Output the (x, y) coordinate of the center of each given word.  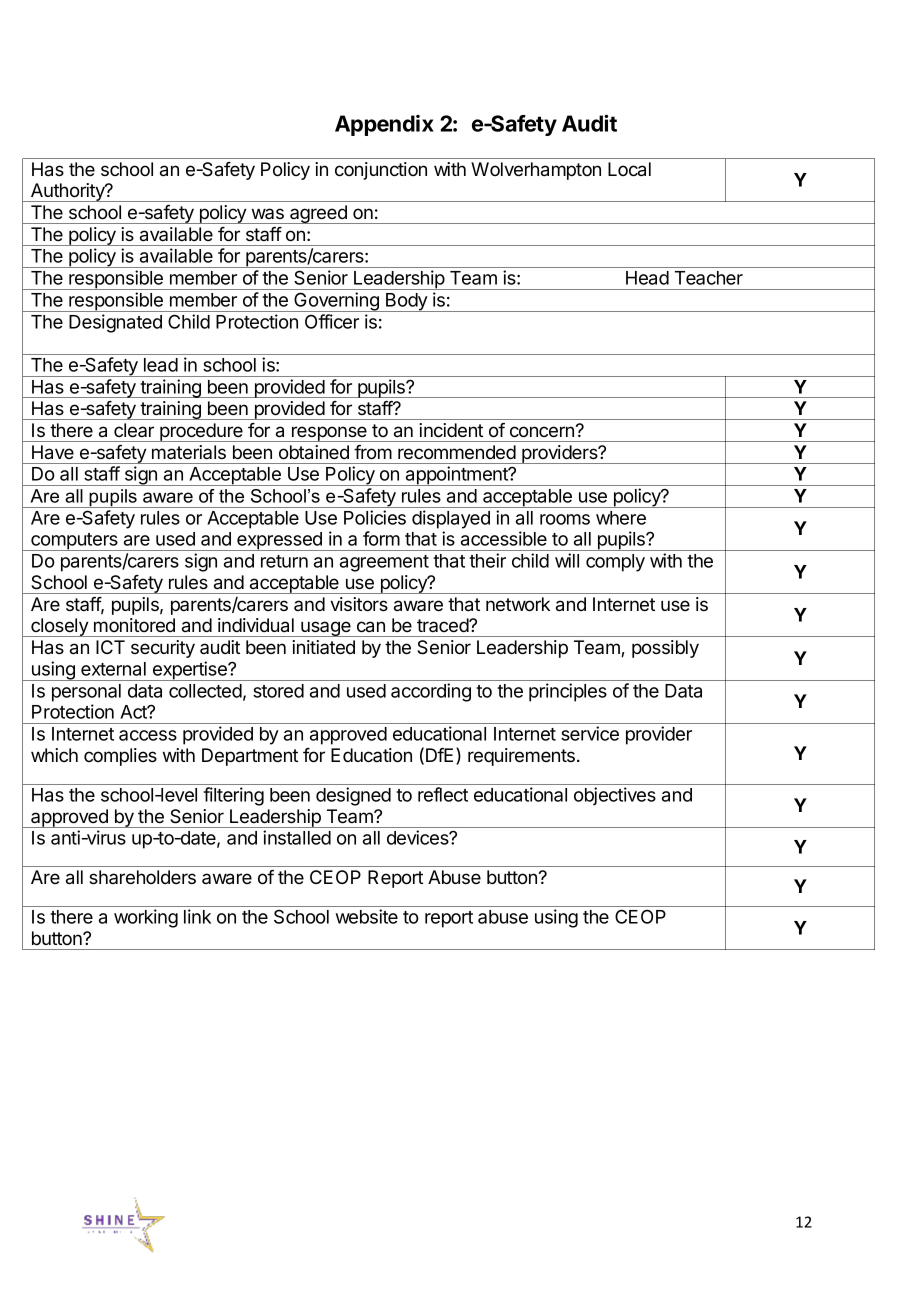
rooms (565, 519)
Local (629, 169)
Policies (375, 517)
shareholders (142, 877)
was (268, 213)
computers (74, 542)
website (367, 916)
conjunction (381, 171)
